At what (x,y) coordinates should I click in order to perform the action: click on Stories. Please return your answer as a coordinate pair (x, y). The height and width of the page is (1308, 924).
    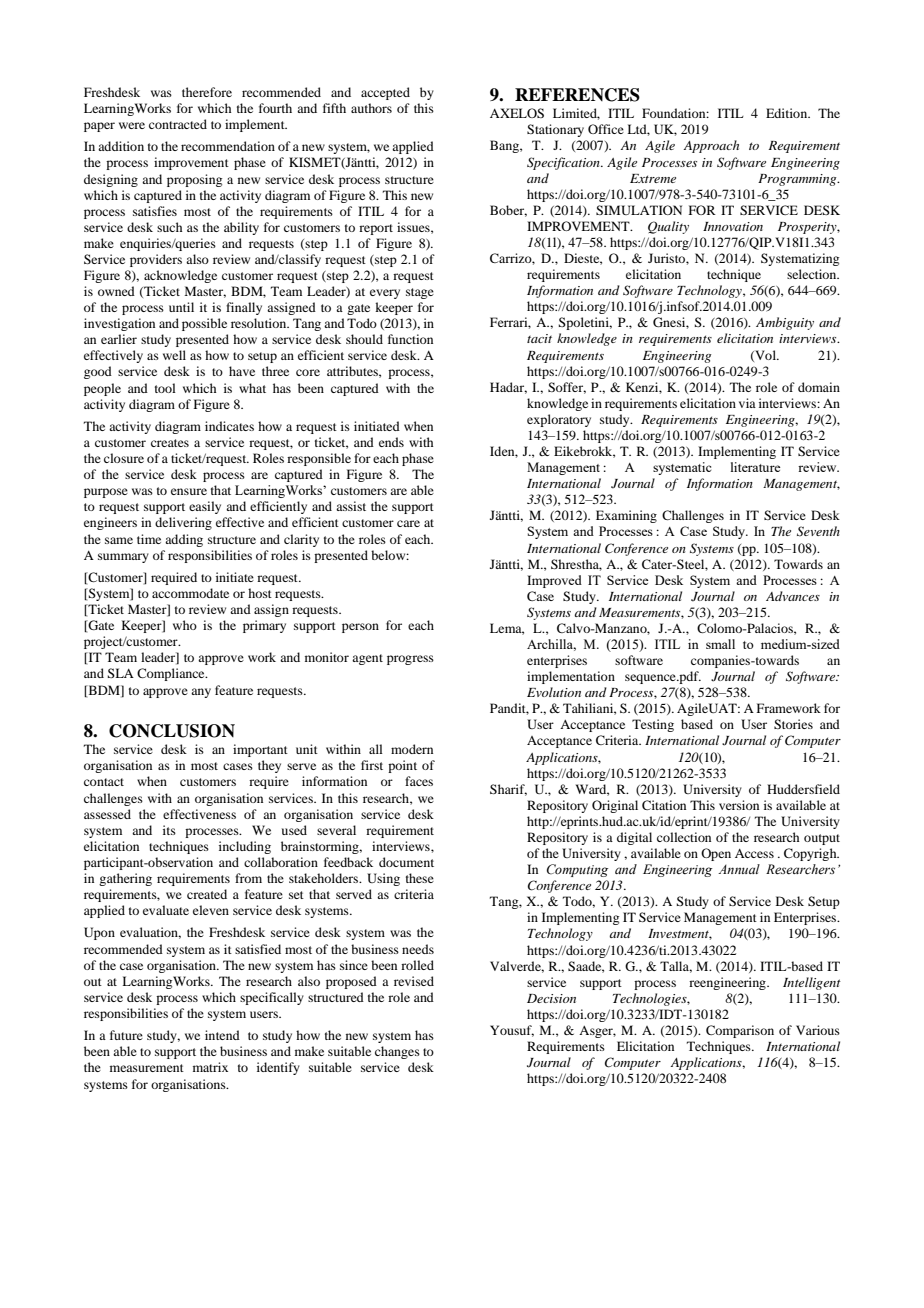
    Looking at the image, I should click on (793, 724).
